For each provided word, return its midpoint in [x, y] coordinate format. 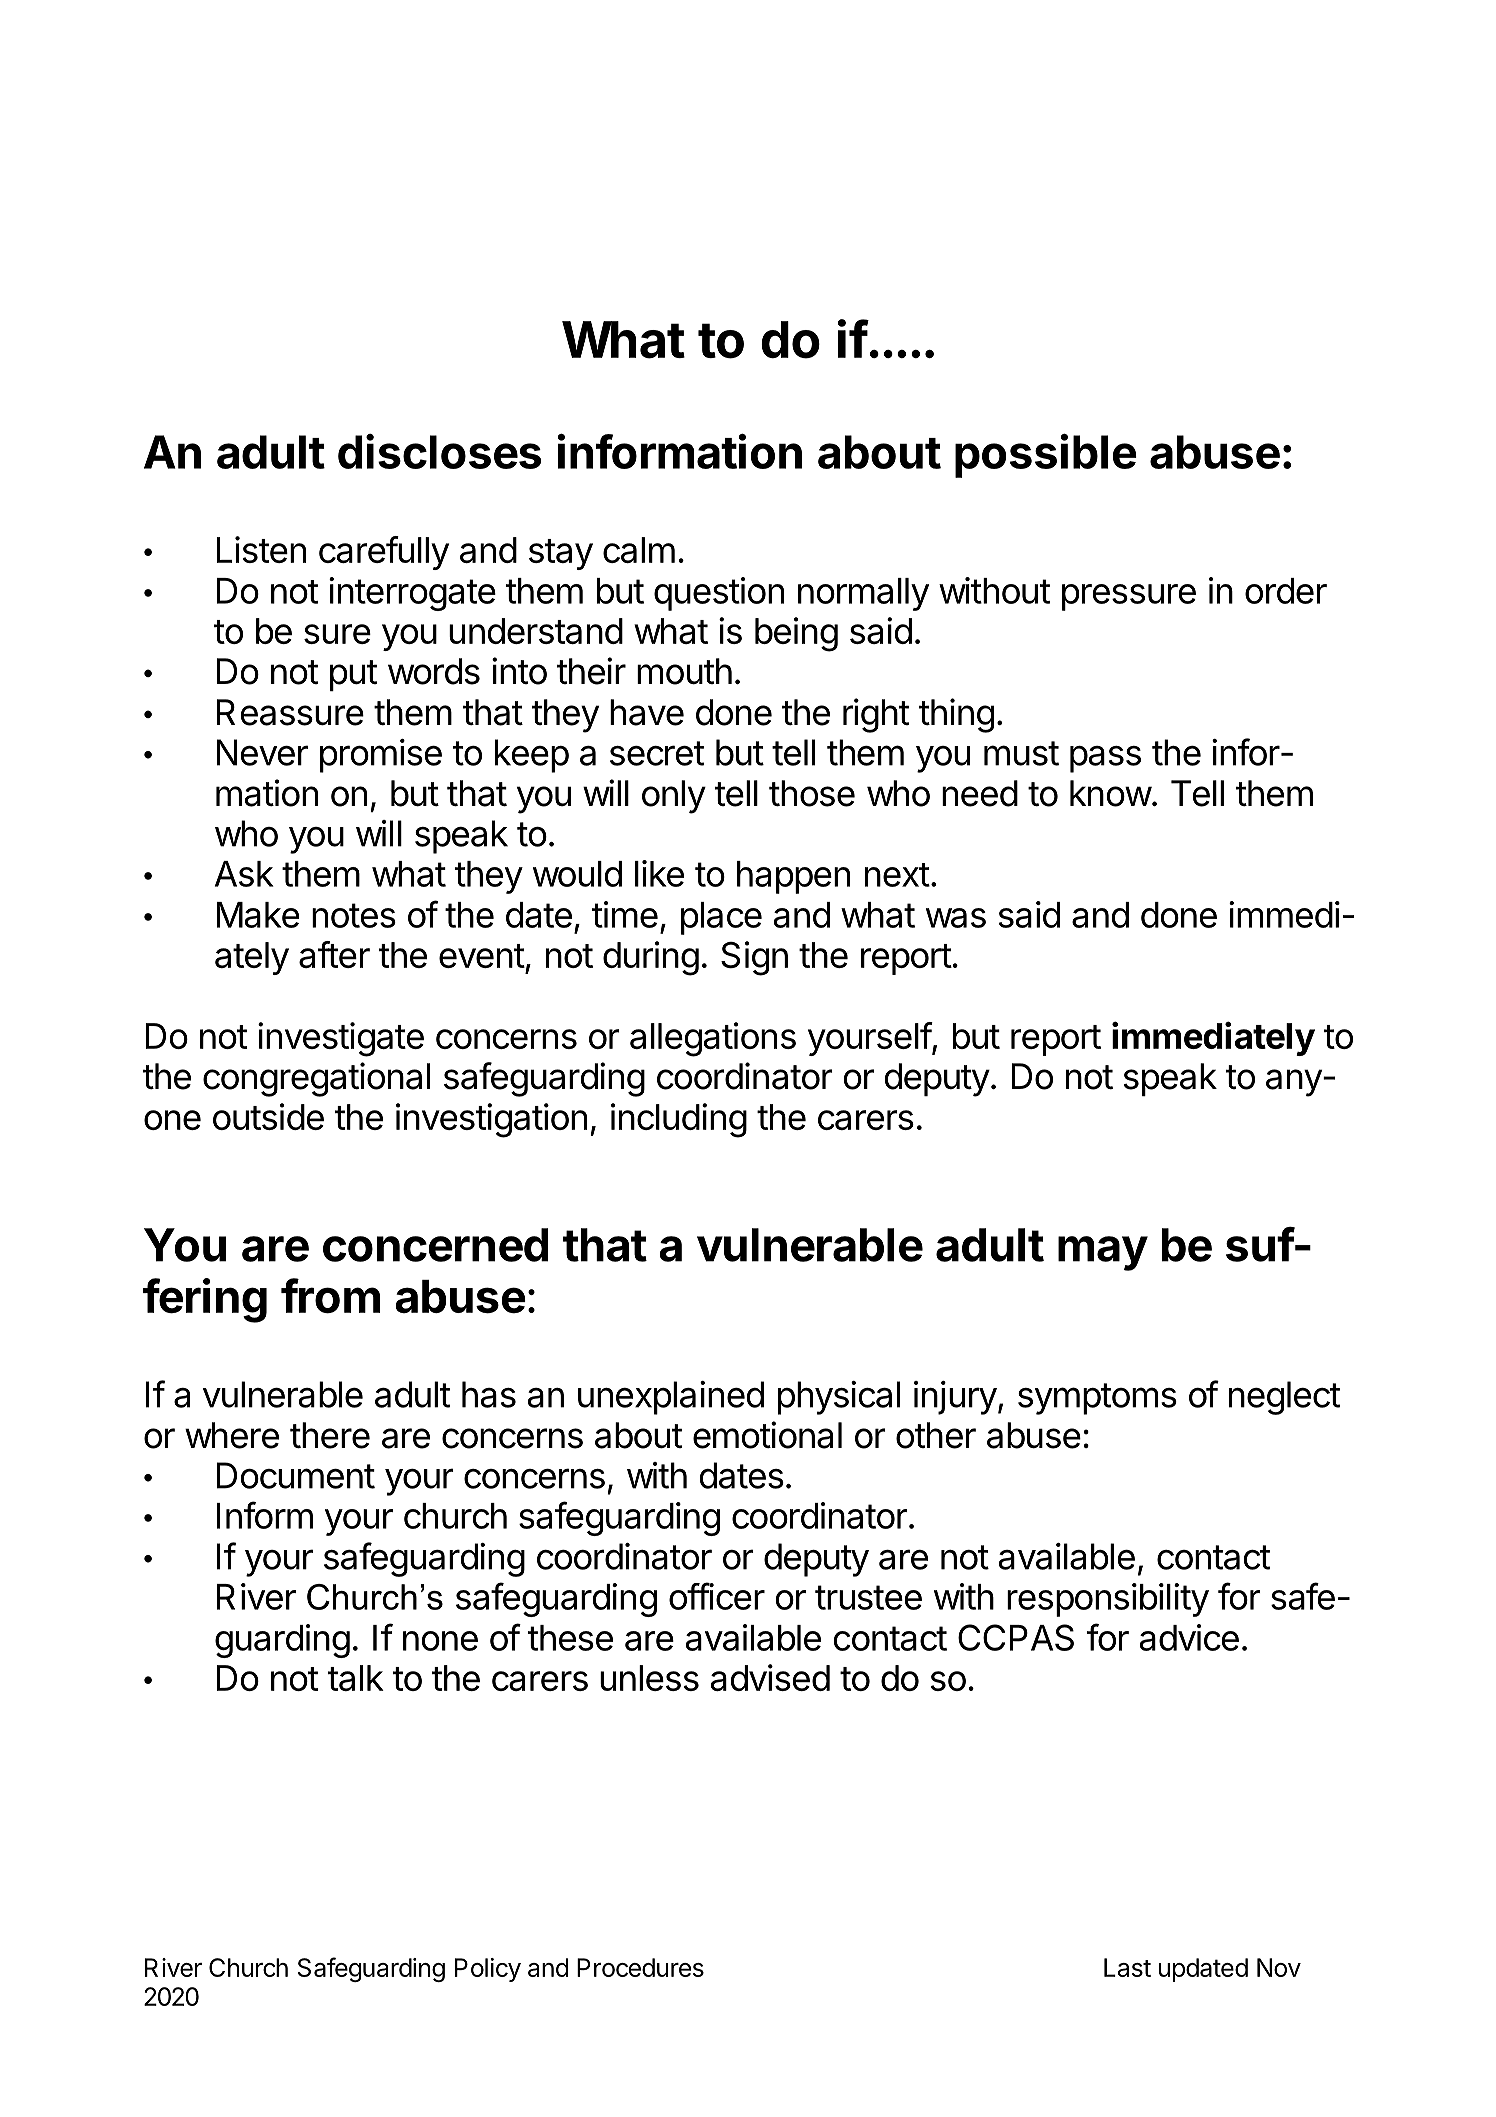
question [719, 594]
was [956, 918]
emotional [767, 1435]
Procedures [640, 1967]
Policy [488, 1970]
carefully [384, 553]
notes [354, 915]
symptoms [1097, 1399]
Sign [754, 958]
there [330, 1435]
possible [1046, 456]
